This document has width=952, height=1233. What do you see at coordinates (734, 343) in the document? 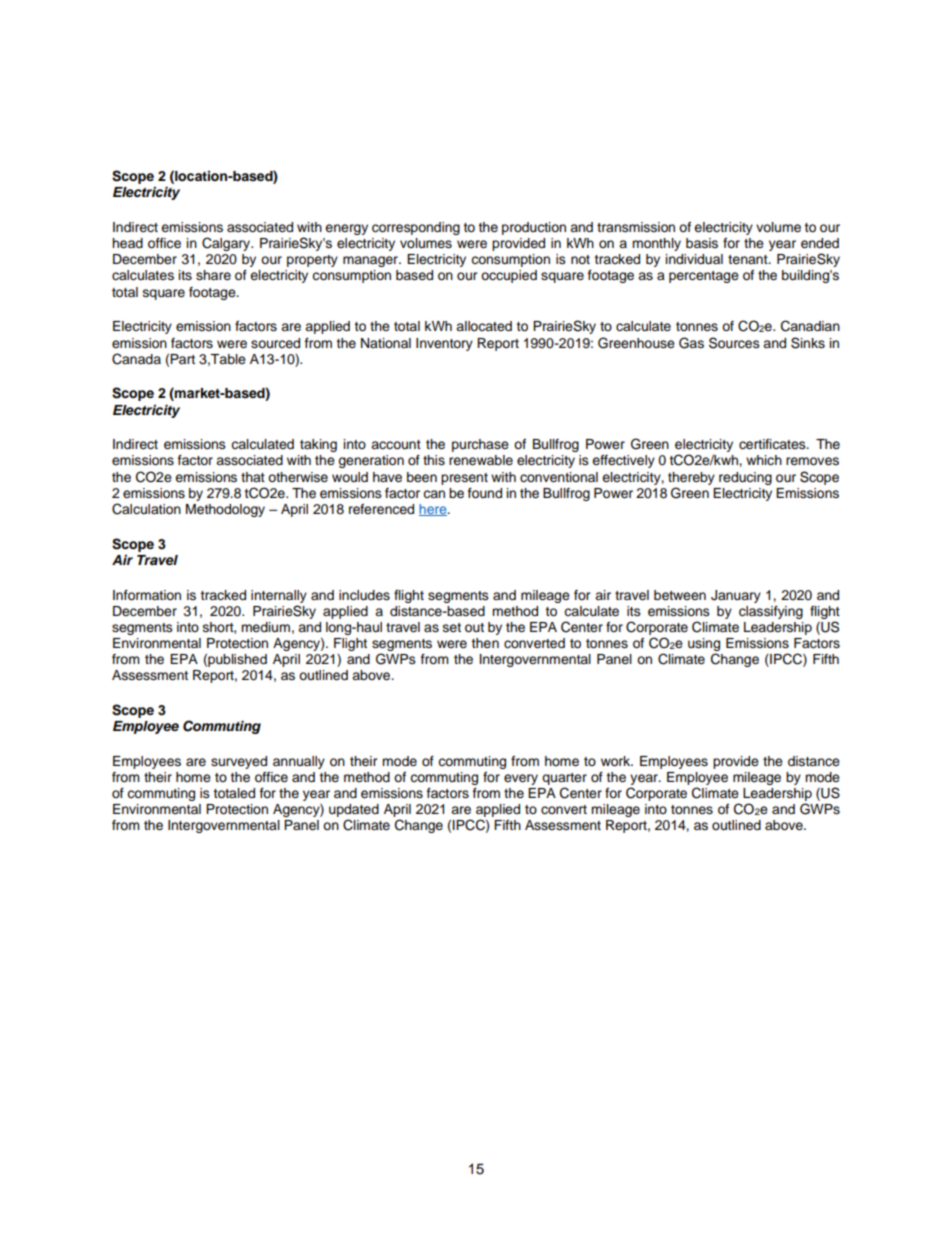
I see `Sources` at bounding box center [734, 343].
